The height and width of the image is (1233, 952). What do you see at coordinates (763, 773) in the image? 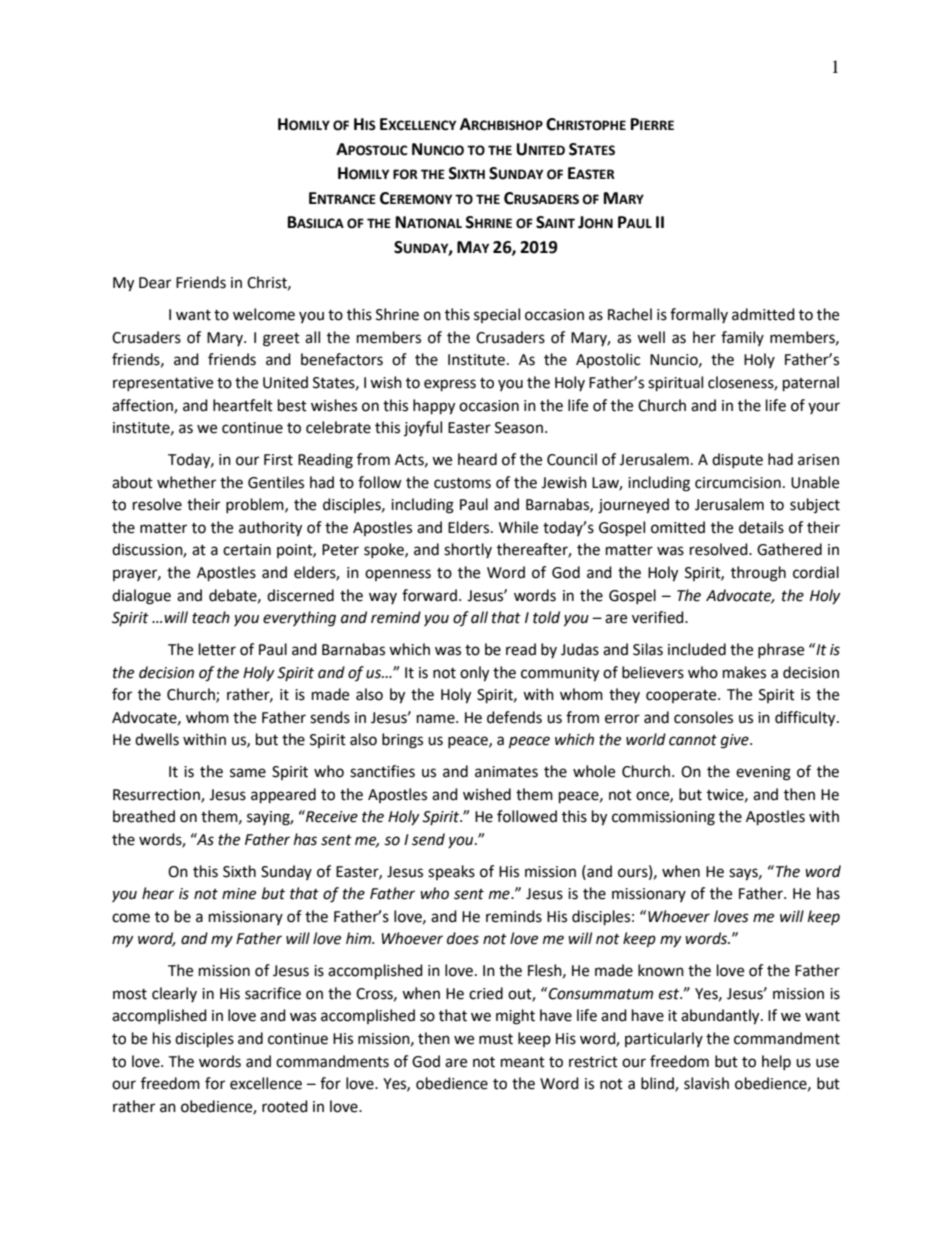
I see `evening` at bounding box center [763, 773].
